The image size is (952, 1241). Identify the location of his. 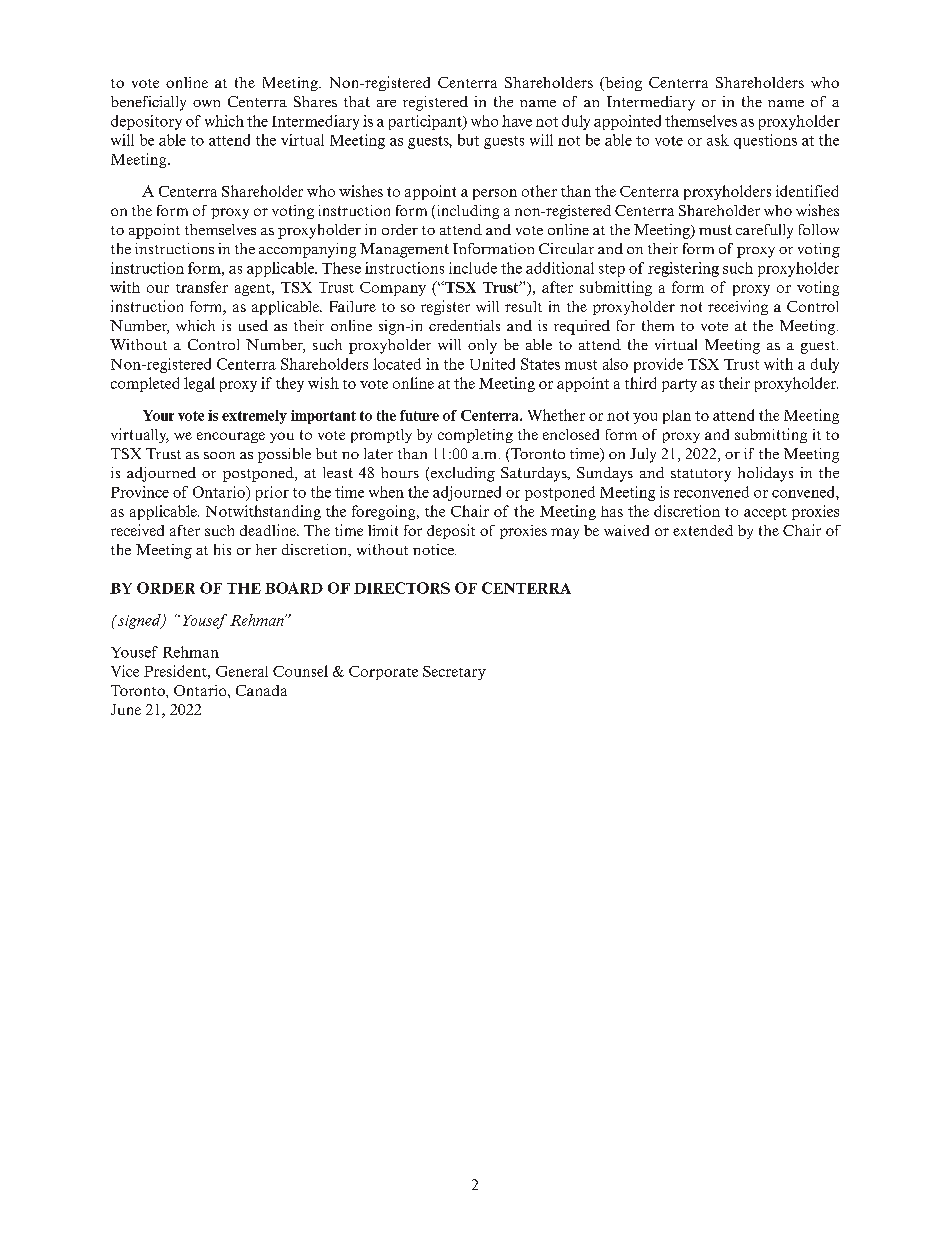
(222, 549).
